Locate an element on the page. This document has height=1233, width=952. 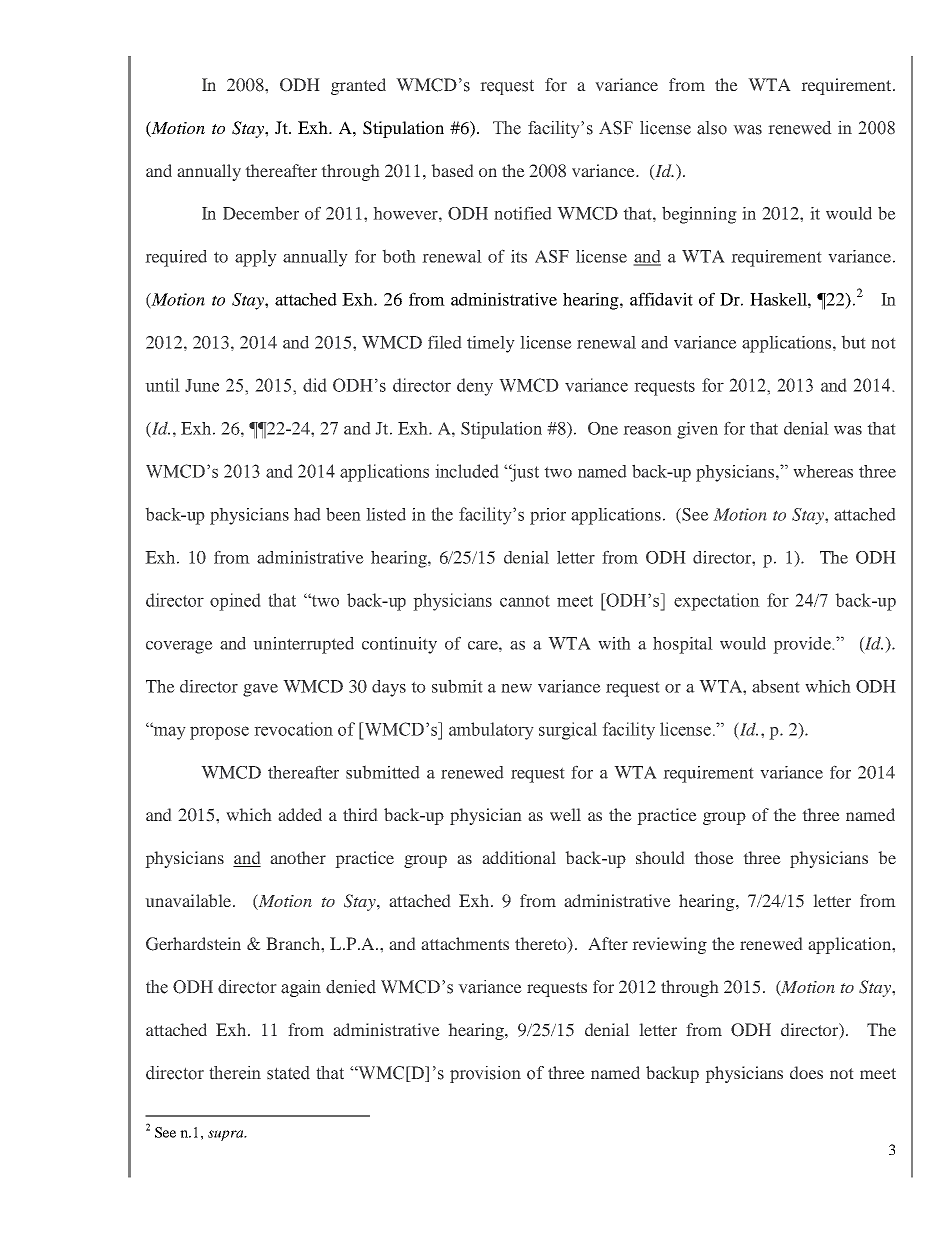
provision is located at coordinates (485, 1074).
